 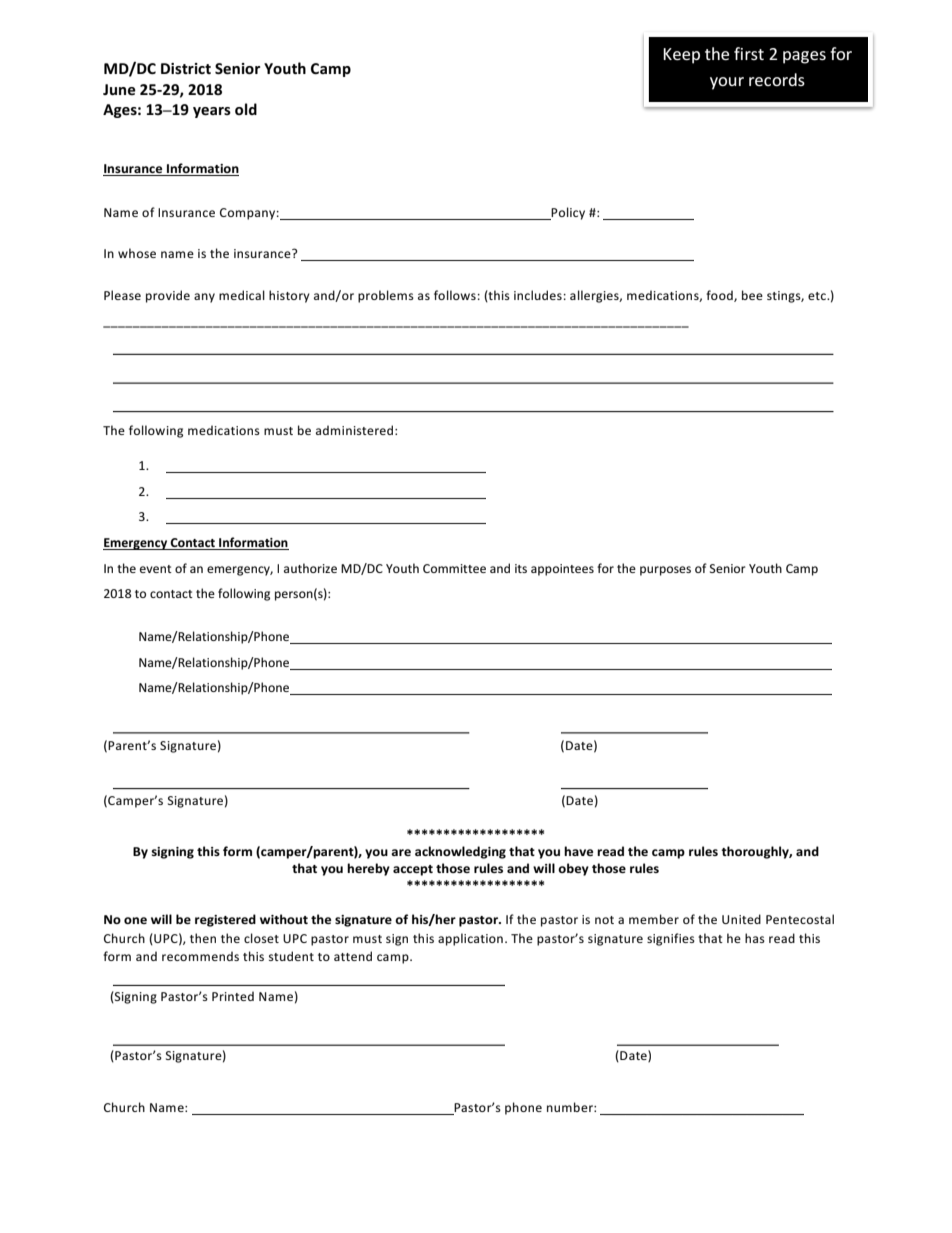 I want to click on acknowledging, so click(x=460, y=852).
